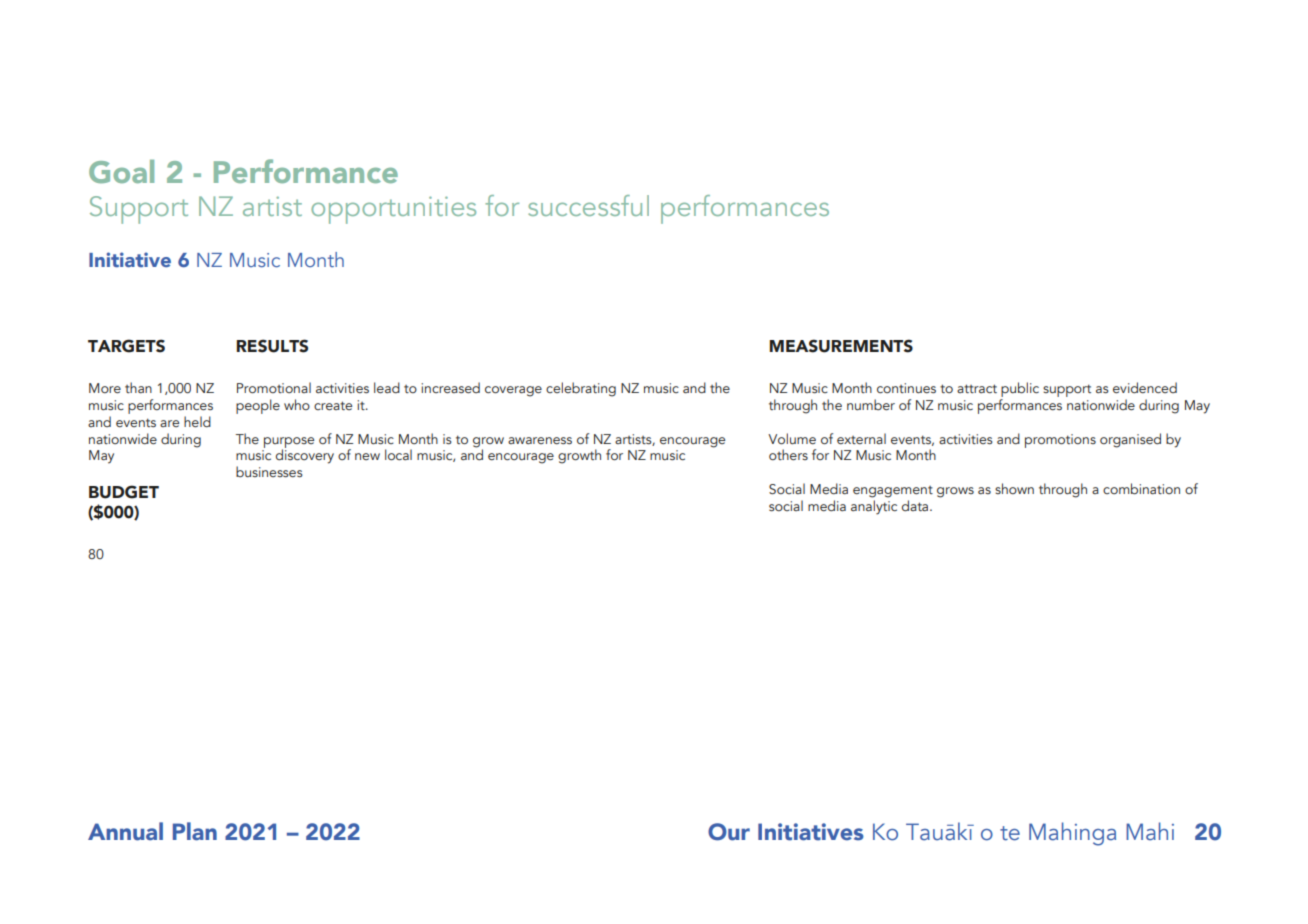 The height and width of the screenshot is (924, 1308). What do you see at coordinates (195, 831) in the screenshot?
I see `Plan` at bounding box center [195, 831].
